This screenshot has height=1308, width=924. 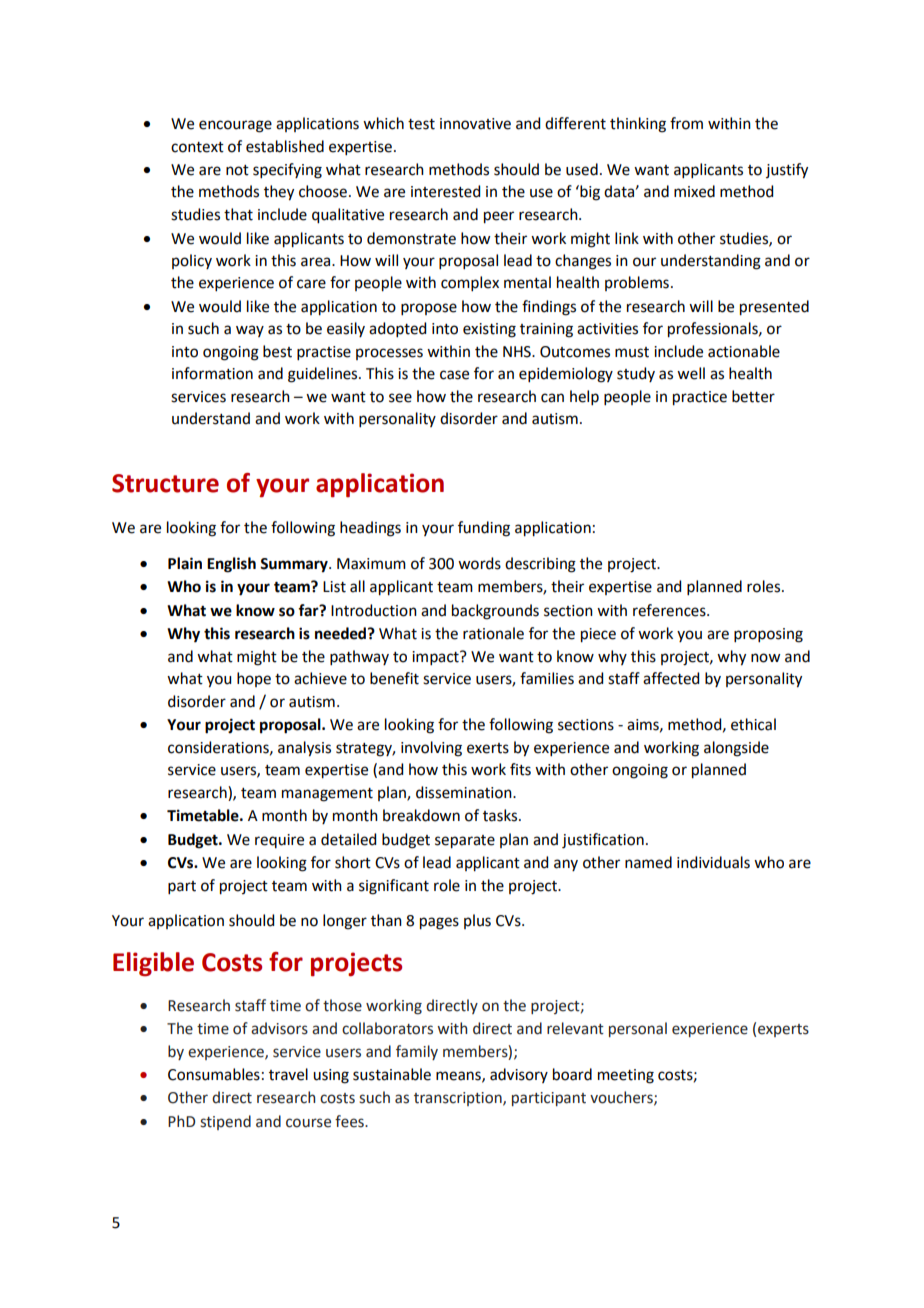 I want to click on case, so click(x=454, y=375).
